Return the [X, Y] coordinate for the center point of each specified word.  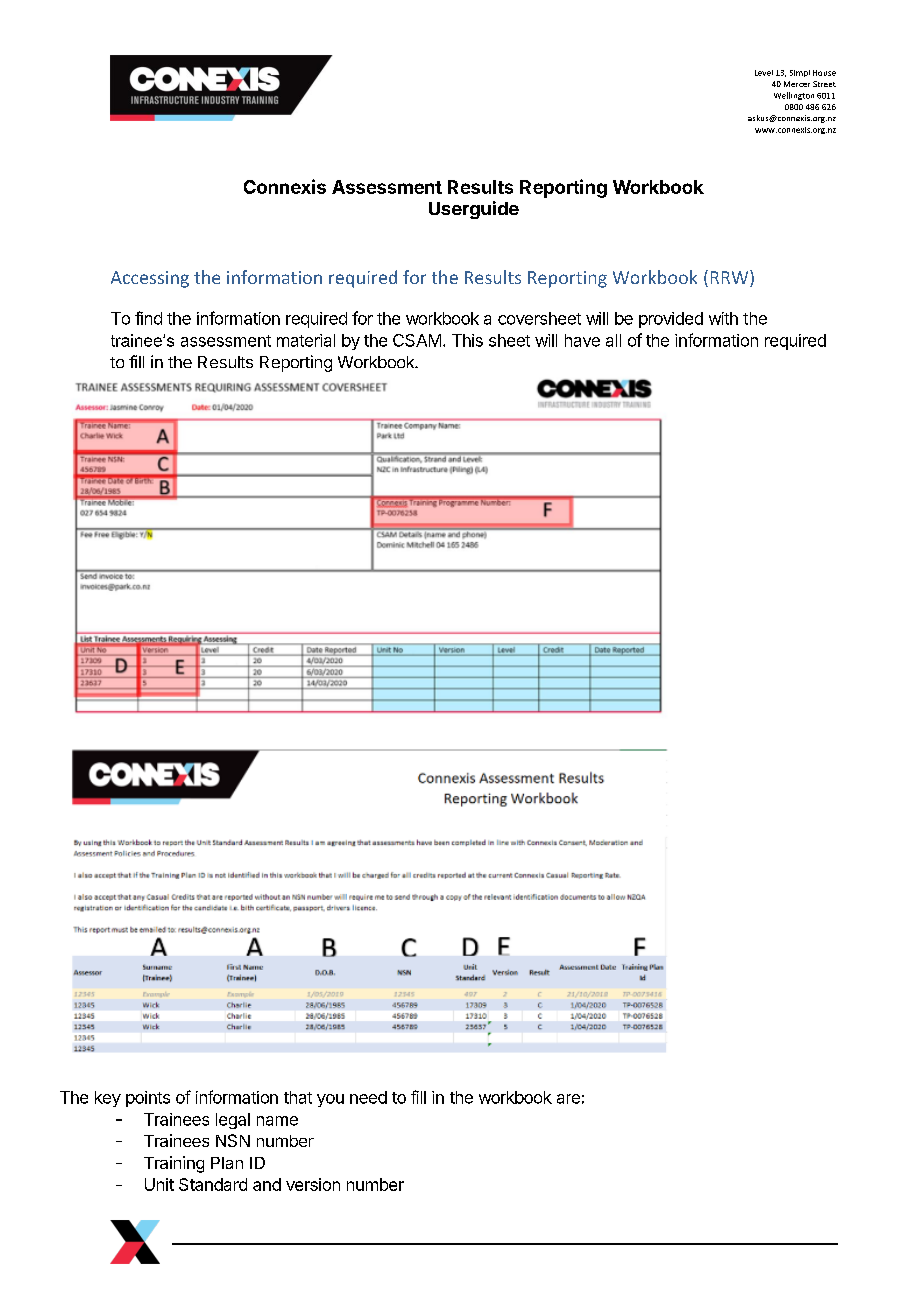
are [568, 1099]
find [148, 318]
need [368, 1097]
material [306, 340]
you [330, 1100]
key [108, 1099]
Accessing [150, 279]
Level [764, 73]
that [298, 1097]
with [723, 318]
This [467, 340]
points [148, 1099]
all [613, 340]
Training [174, 1164]
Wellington [794, 96]
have [582, 340]
